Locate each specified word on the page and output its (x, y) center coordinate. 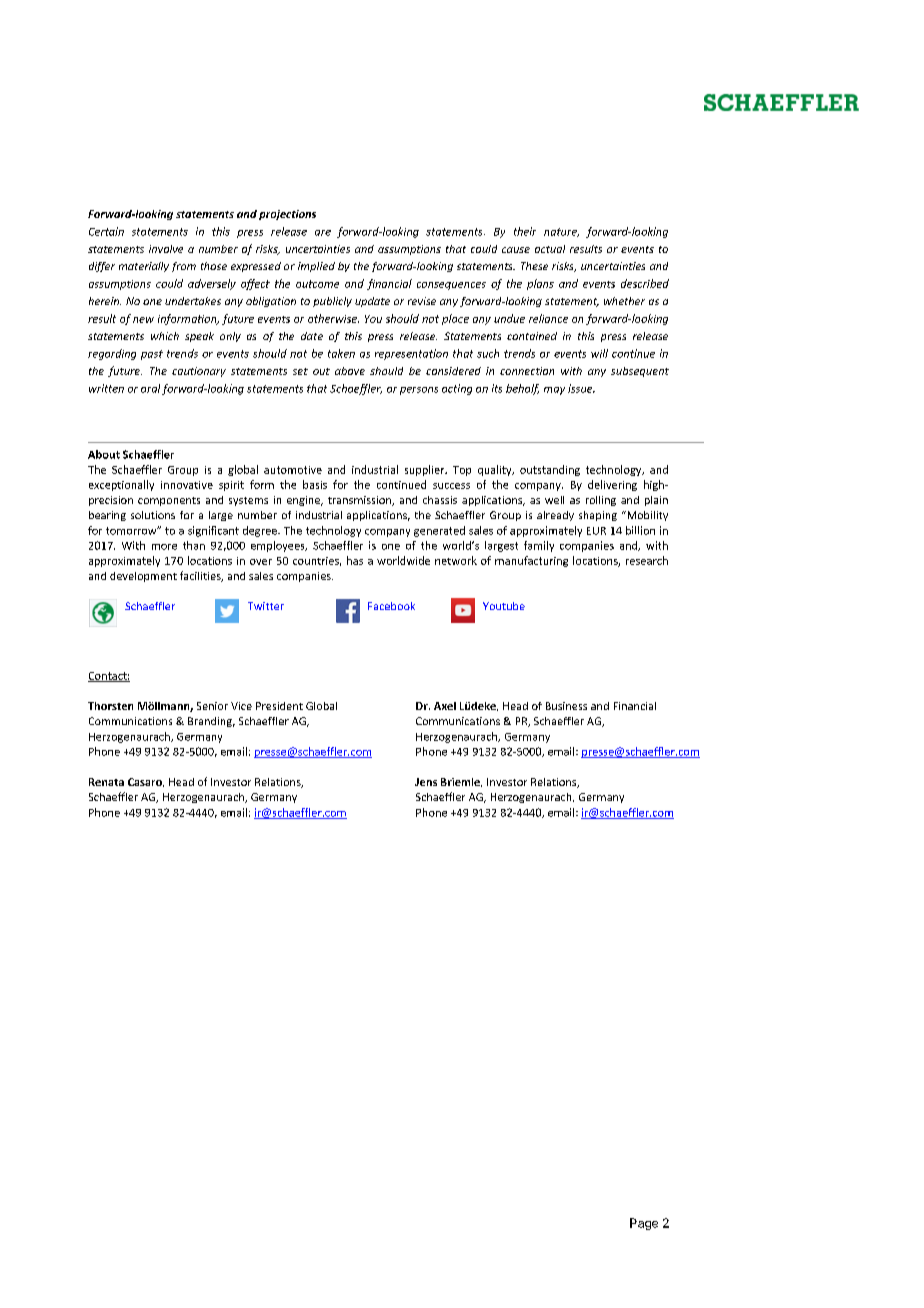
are (323, 233)
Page (644, 1224)
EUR (596, 531)
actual (550, 249)
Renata (106, 782)
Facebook (391, 606)
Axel (445, 706)
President (279, 706)
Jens (426, 782)
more (164, 547)
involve (166, 249)
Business (566, 706)
